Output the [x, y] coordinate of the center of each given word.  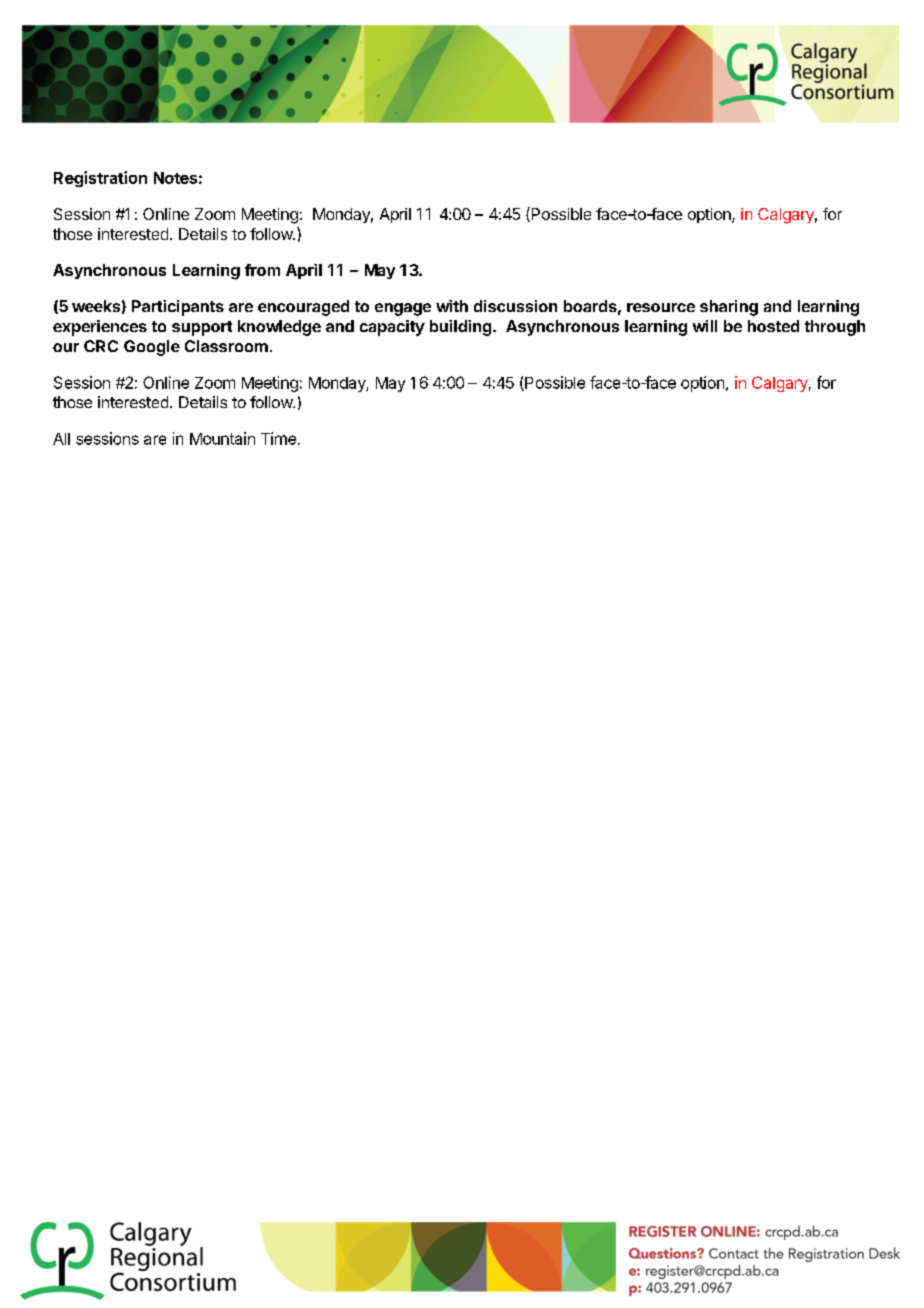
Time [278, 438]
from [262, 270]
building [462, 328]
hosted [773, 326]
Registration [100, 179]
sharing [729, 308]
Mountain [222, 438]
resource [661, 307]
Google [152, 348]
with [452, 306]
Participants [178, 308]
